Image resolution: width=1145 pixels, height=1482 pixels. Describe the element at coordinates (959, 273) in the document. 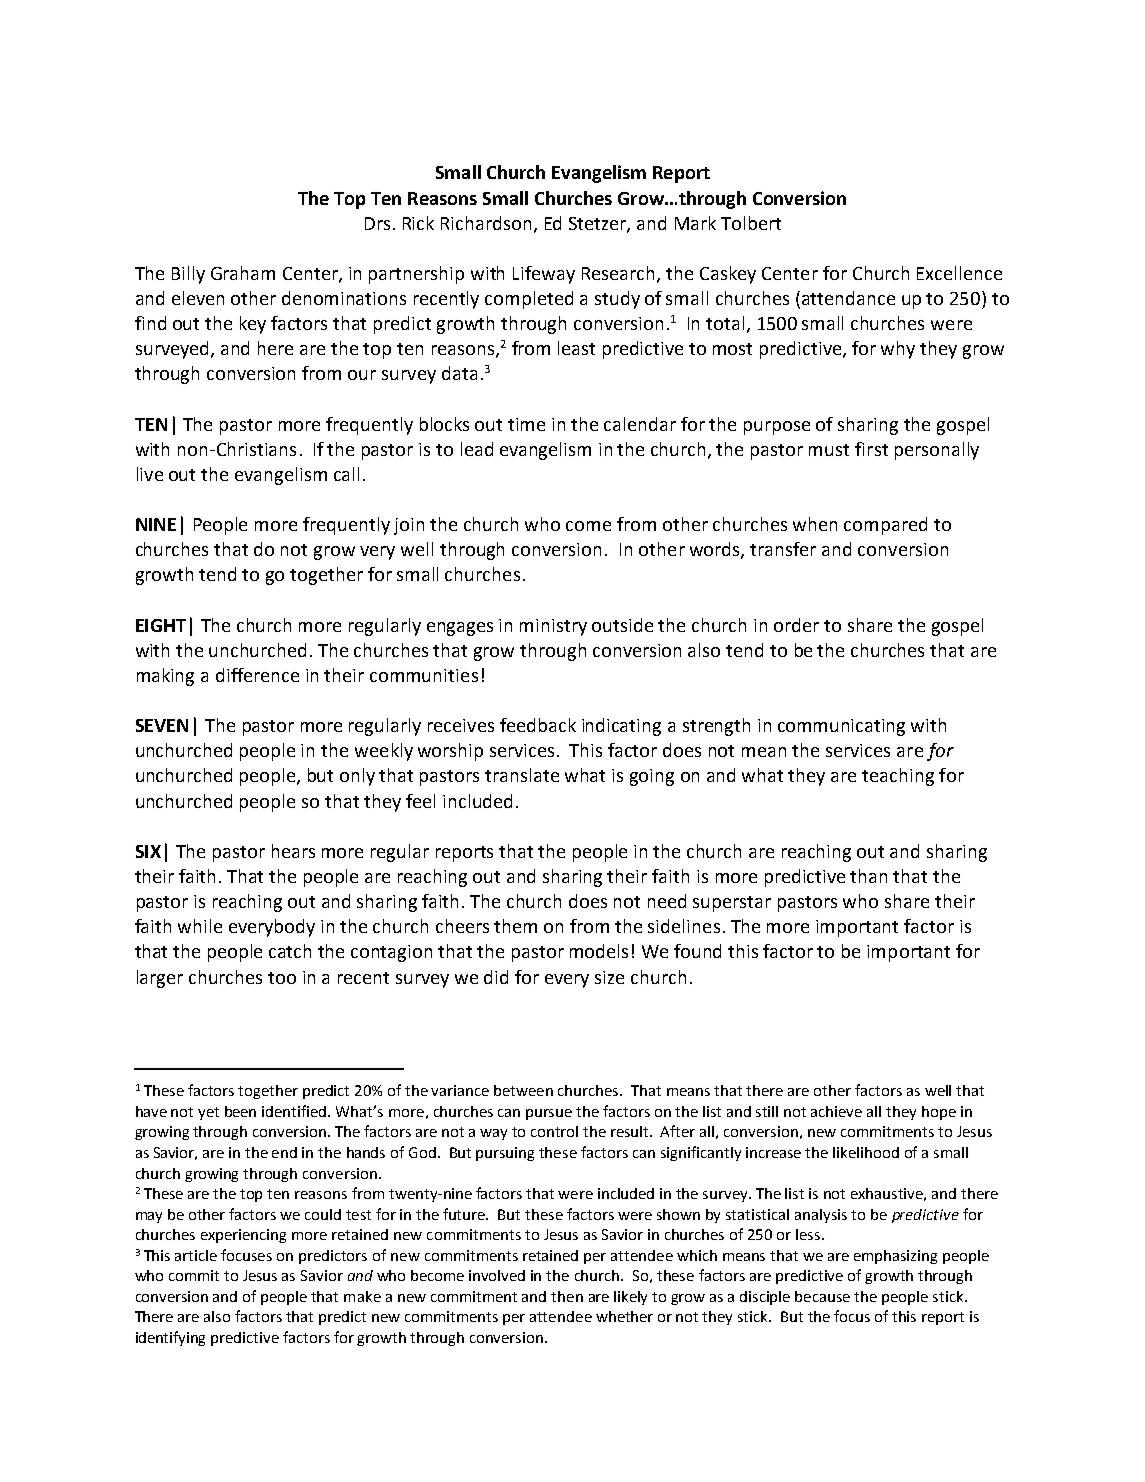

I see `Excellence` at that location.
